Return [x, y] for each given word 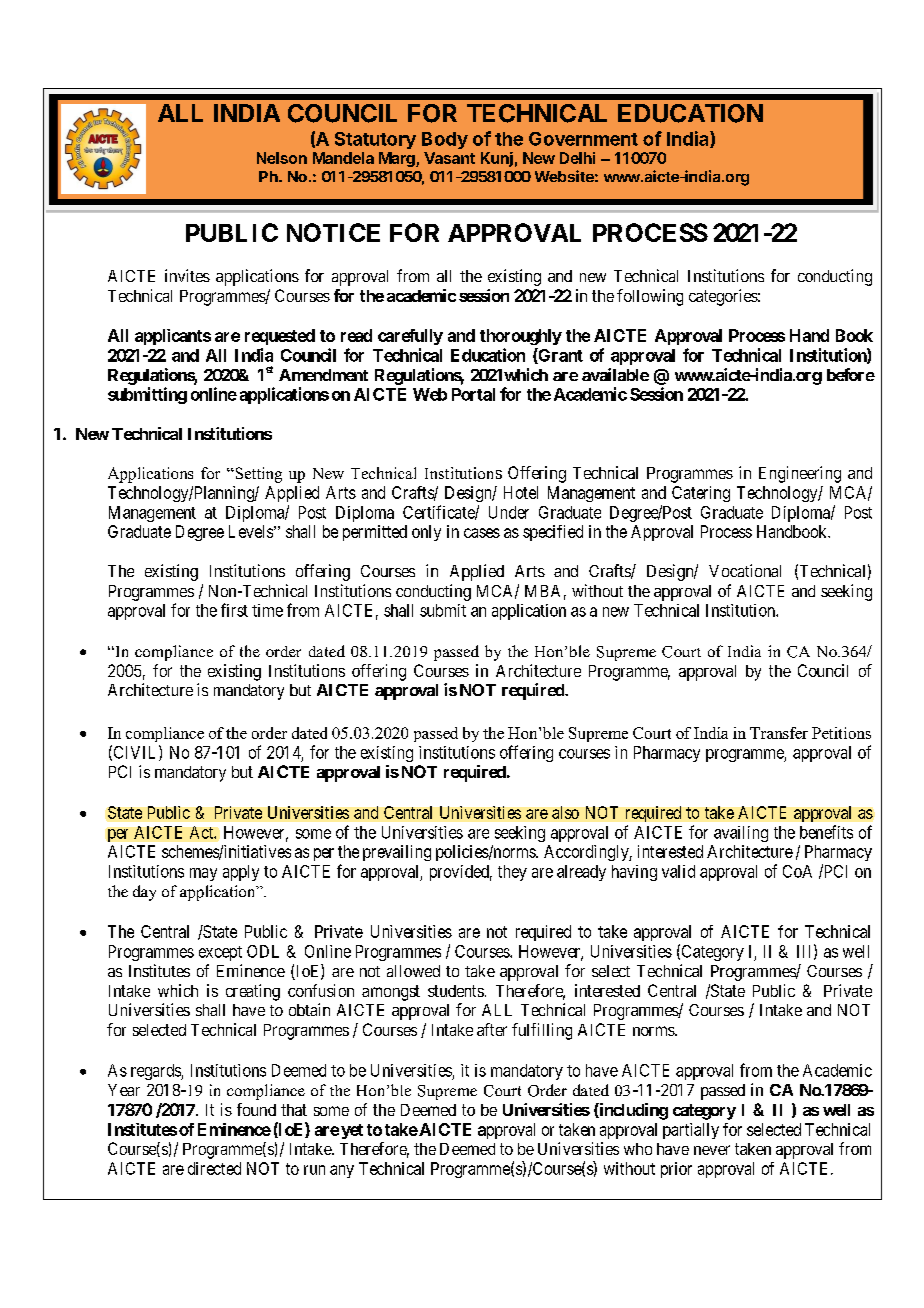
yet [352, 1131]
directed [214, 1168]
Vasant [449, 158]
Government [583, 139]
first [234, 610]
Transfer [779, 733]
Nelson [282, 158]
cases [482, 533]
